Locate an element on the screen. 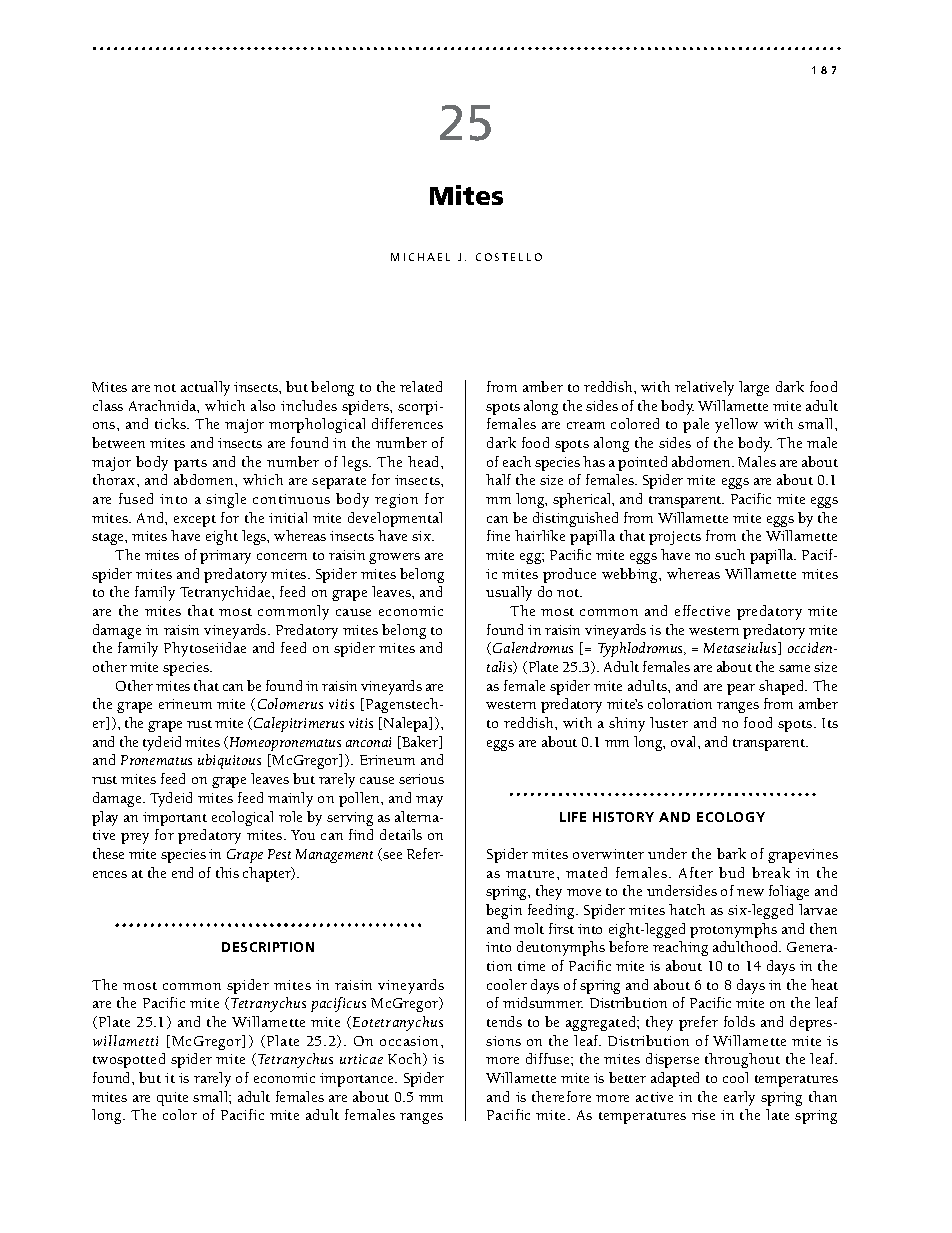  head is located at coordinates (425, 461).
